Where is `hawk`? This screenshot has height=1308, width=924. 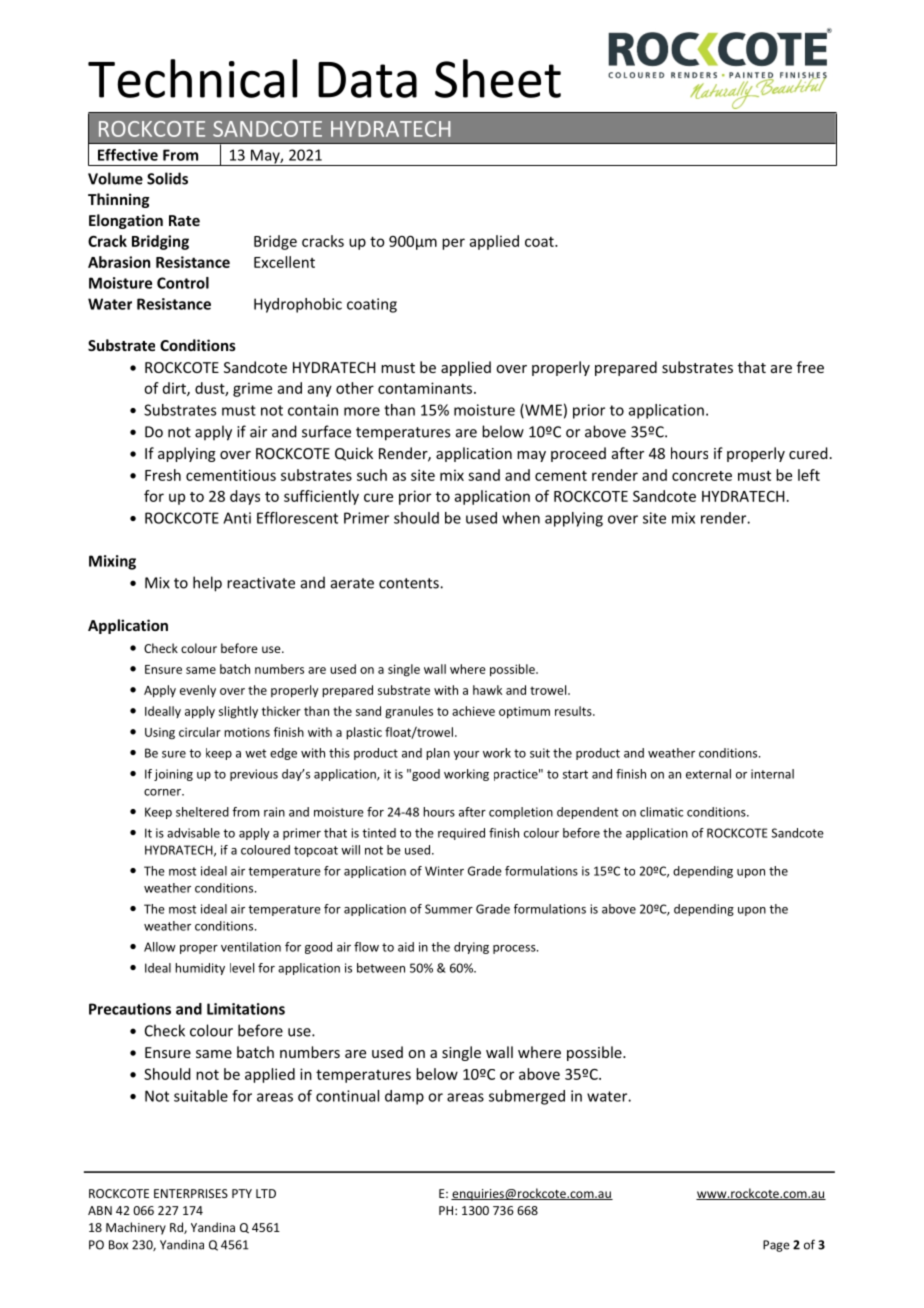
hawk is located at coordinates (487, 690).
